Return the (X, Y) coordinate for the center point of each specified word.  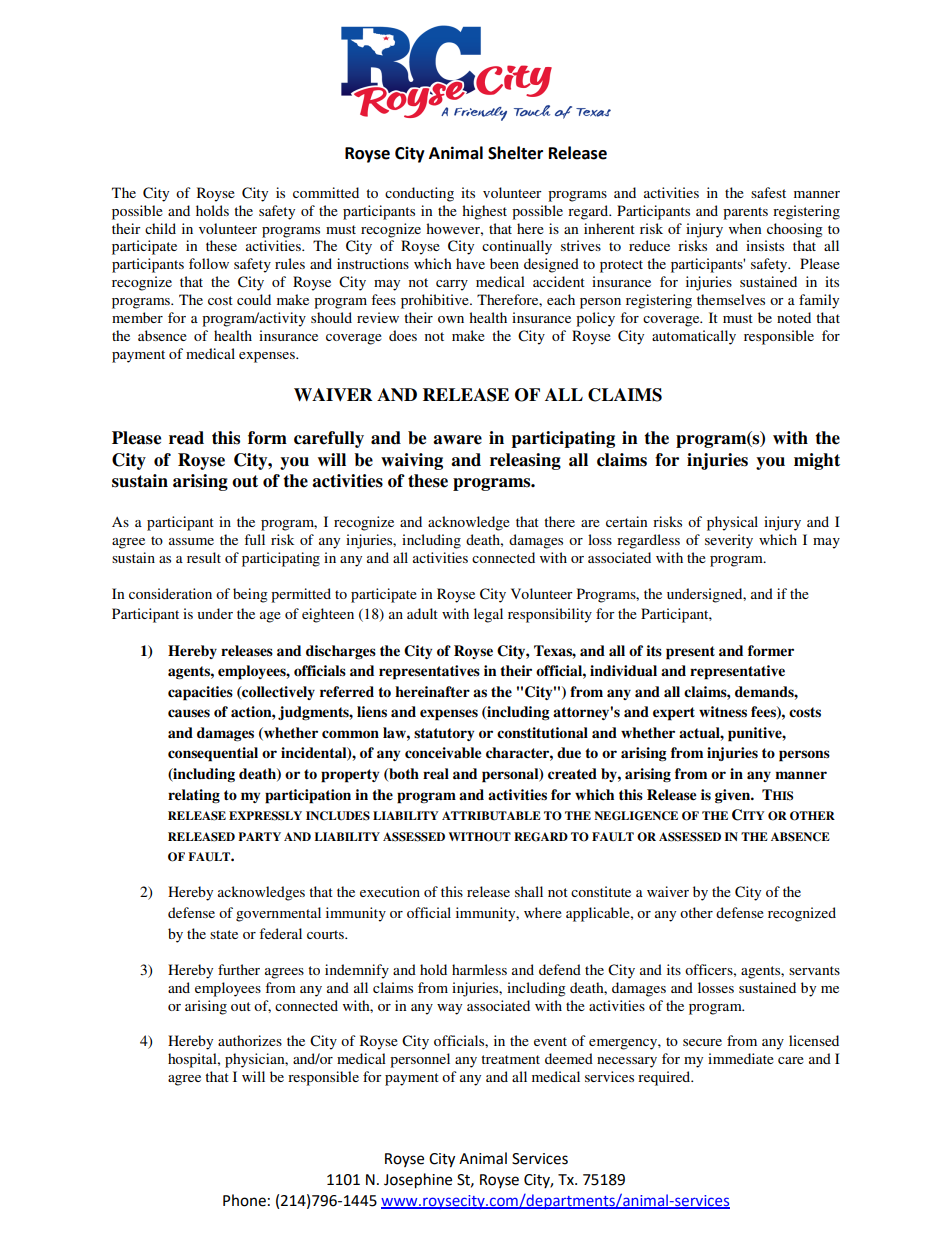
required (665, 1078)
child (160, 228)
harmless (479, 969)
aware (457, 440)
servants (814, 970)
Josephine (418, 1181)
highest (484, 212)
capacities (200, 693)
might (817, 461)
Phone (244, 1200)
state (224, 934)
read (186, 438)
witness (723, 712)
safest (768, 192)
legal (488, 615)
